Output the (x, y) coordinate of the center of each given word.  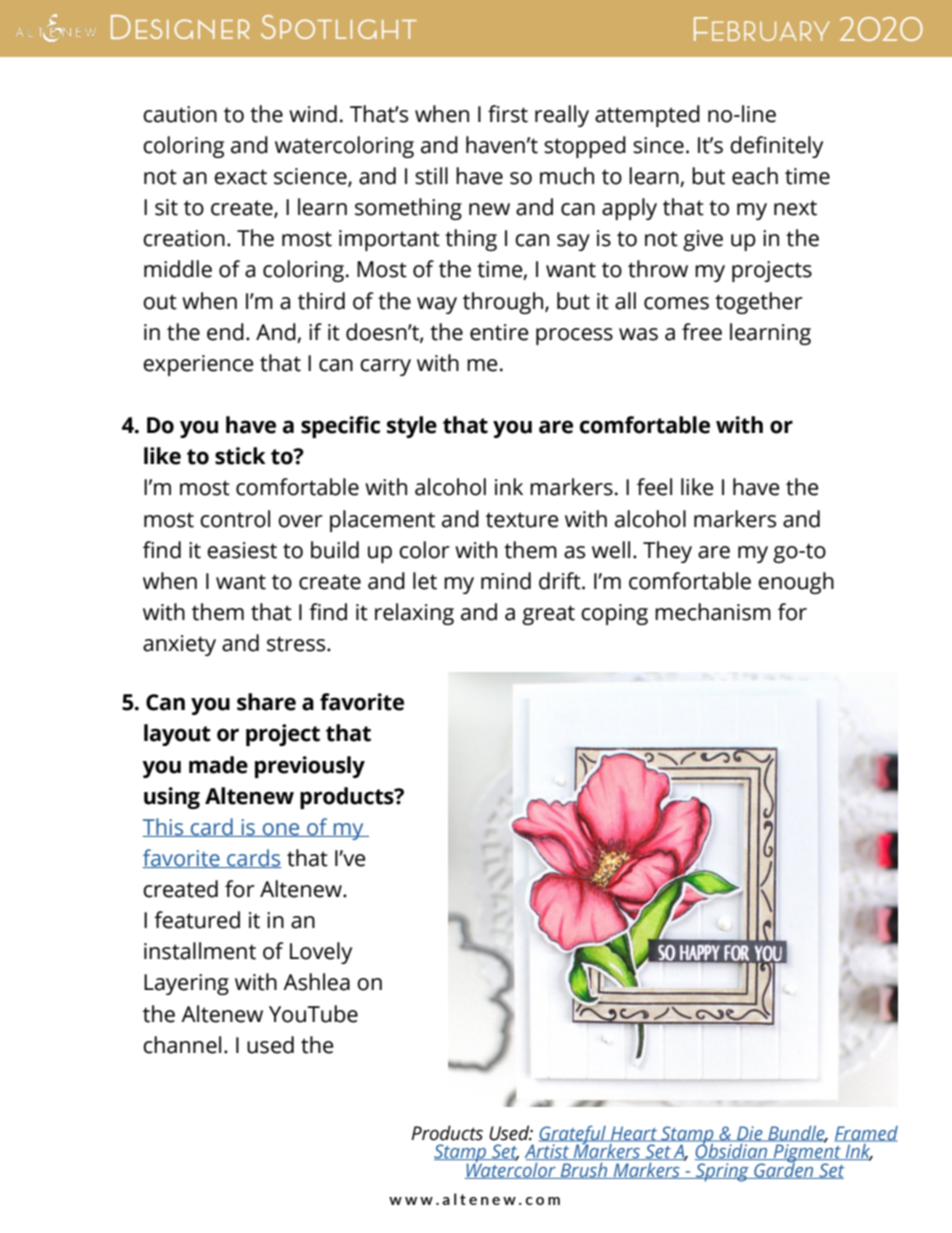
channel (182, 1045)
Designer (180, 27)
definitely (776, 147)
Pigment (807, 1153)
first (508, 114)
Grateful (574, 1136)
